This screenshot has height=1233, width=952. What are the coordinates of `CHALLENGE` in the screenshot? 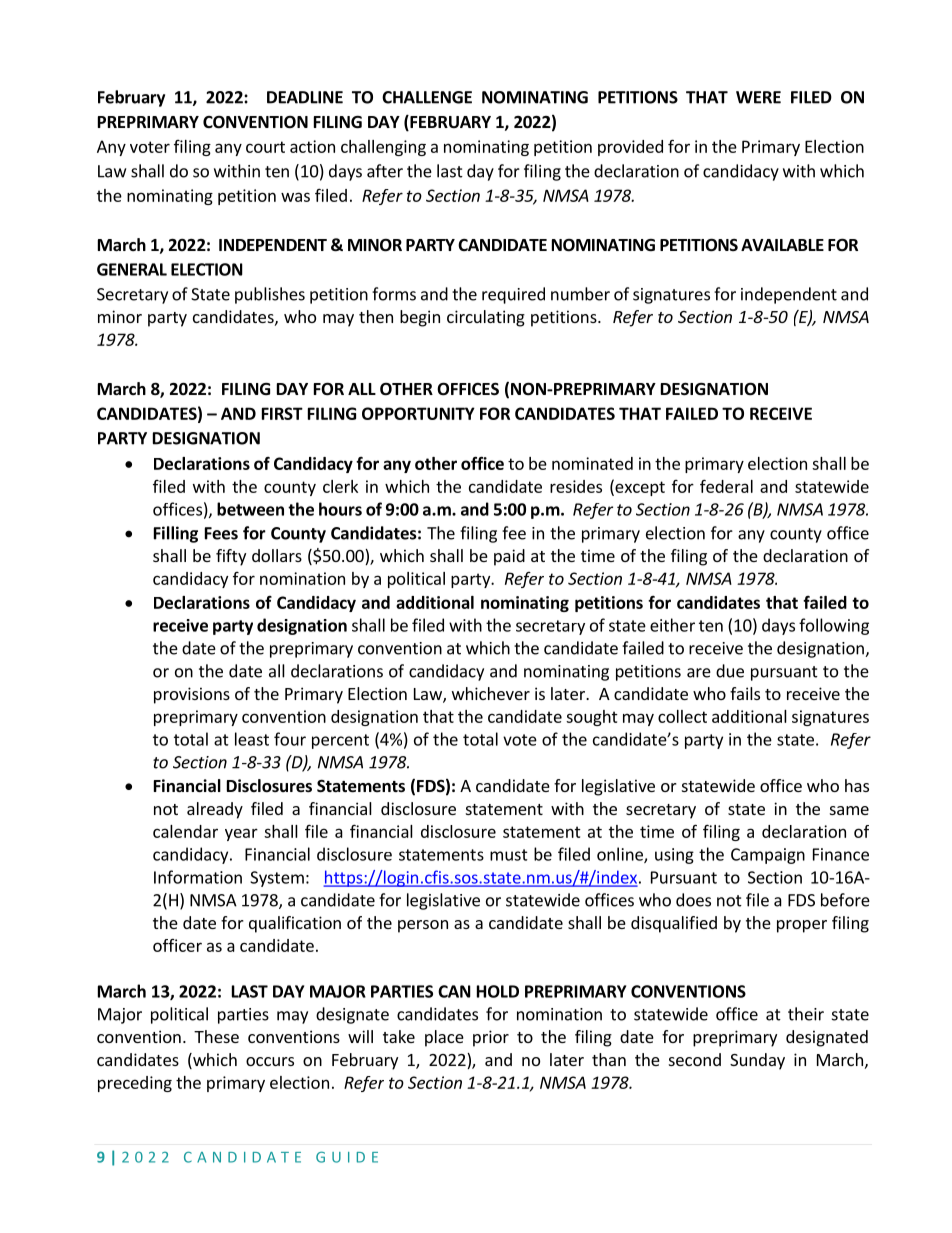 It's located at (427, 97).
